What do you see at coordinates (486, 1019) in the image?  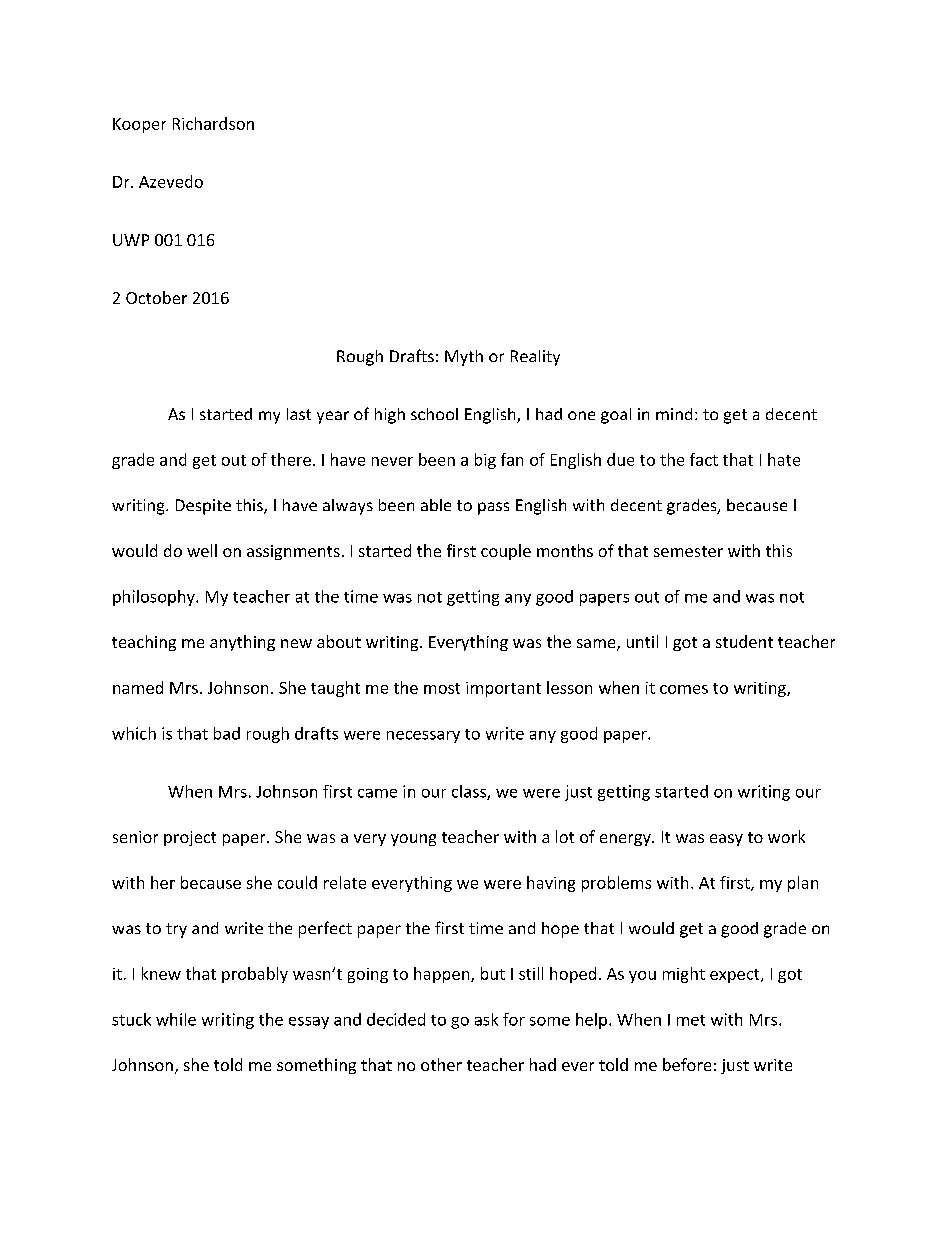 I see `ask` at bounding box center [486, 1019].
